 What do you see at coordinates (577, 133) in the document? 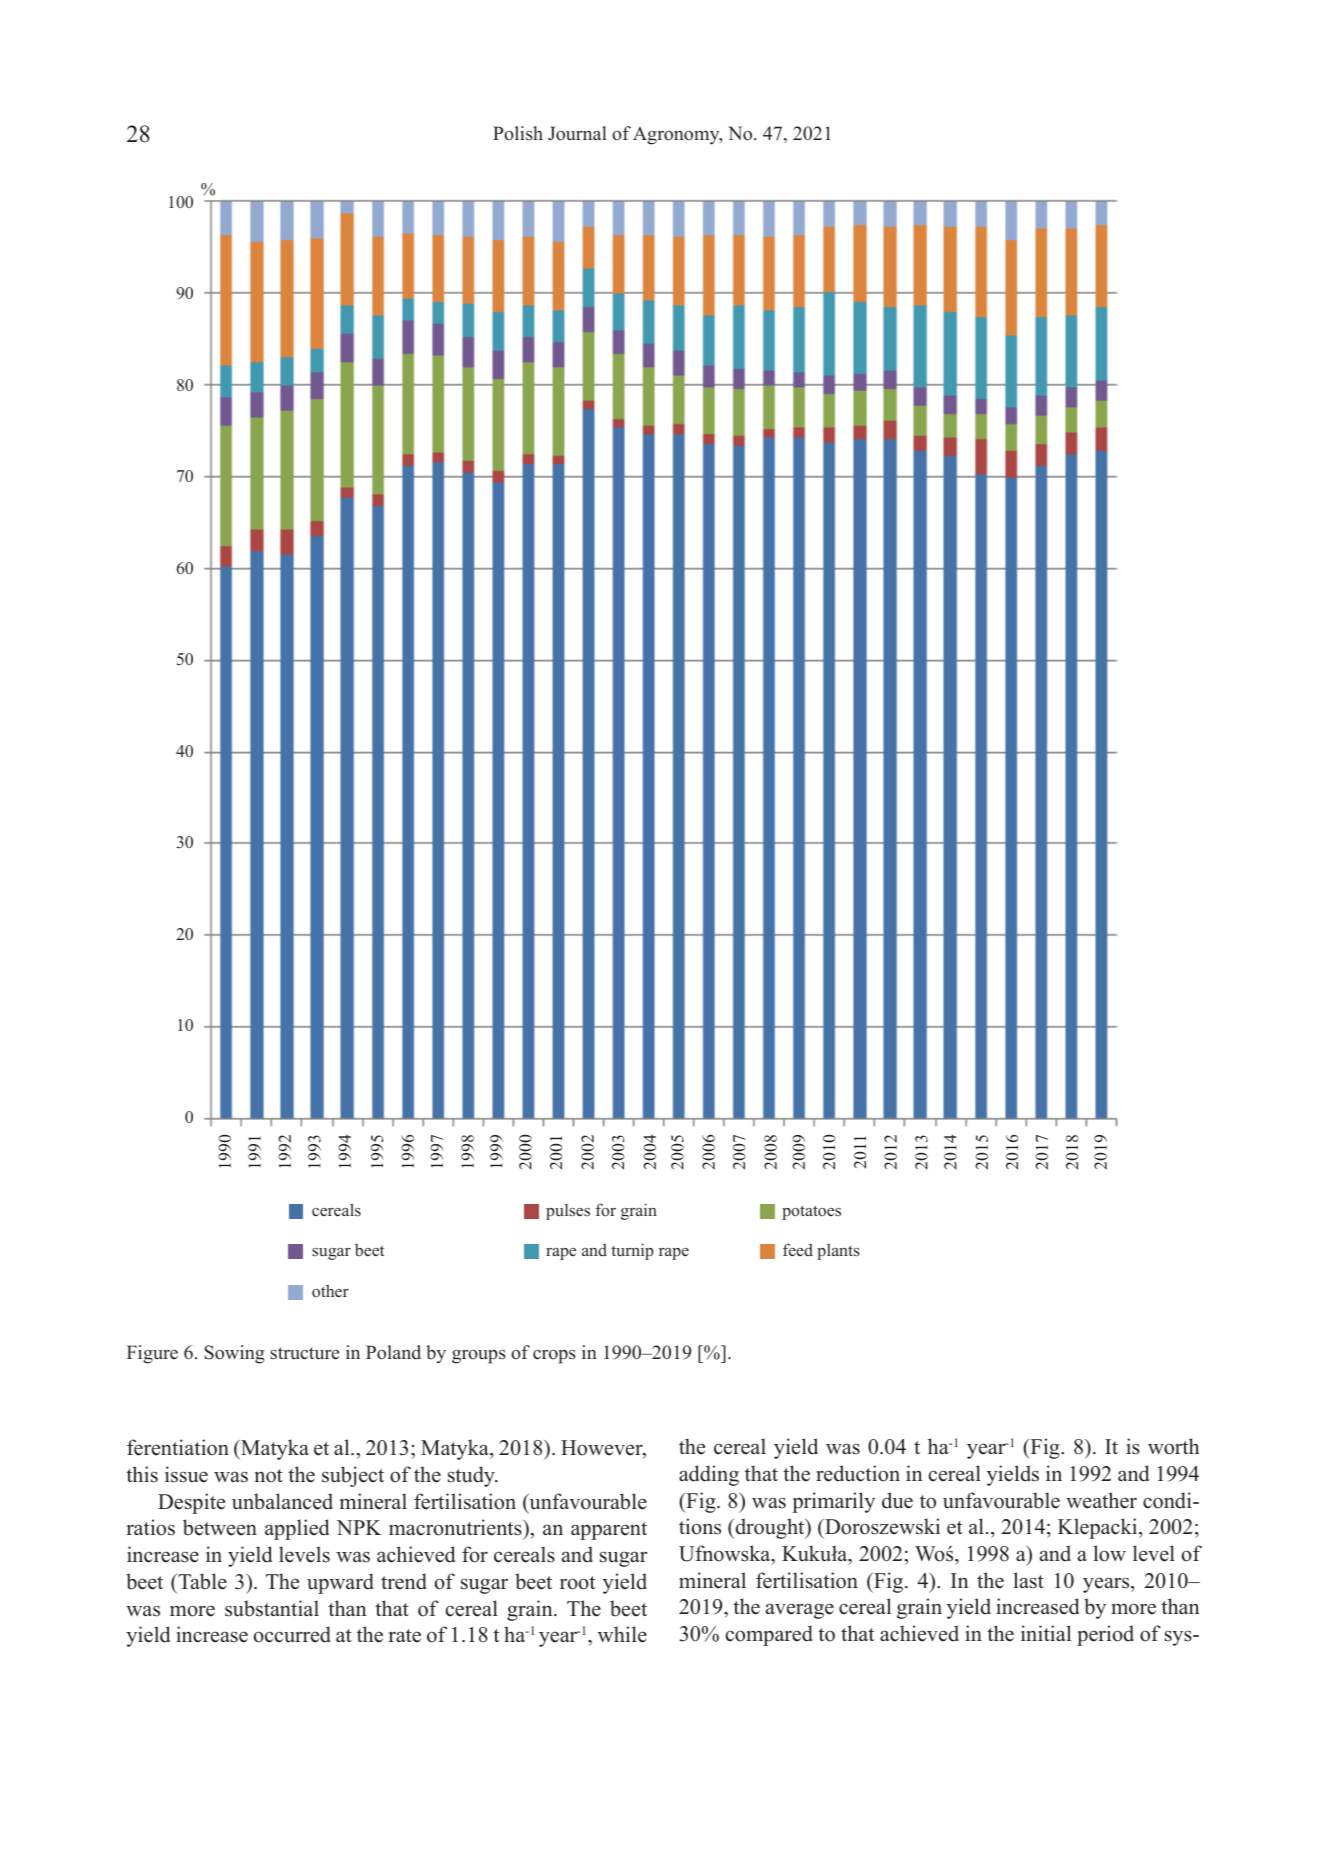
I see `Journal` at bounding box center [577, 133].
